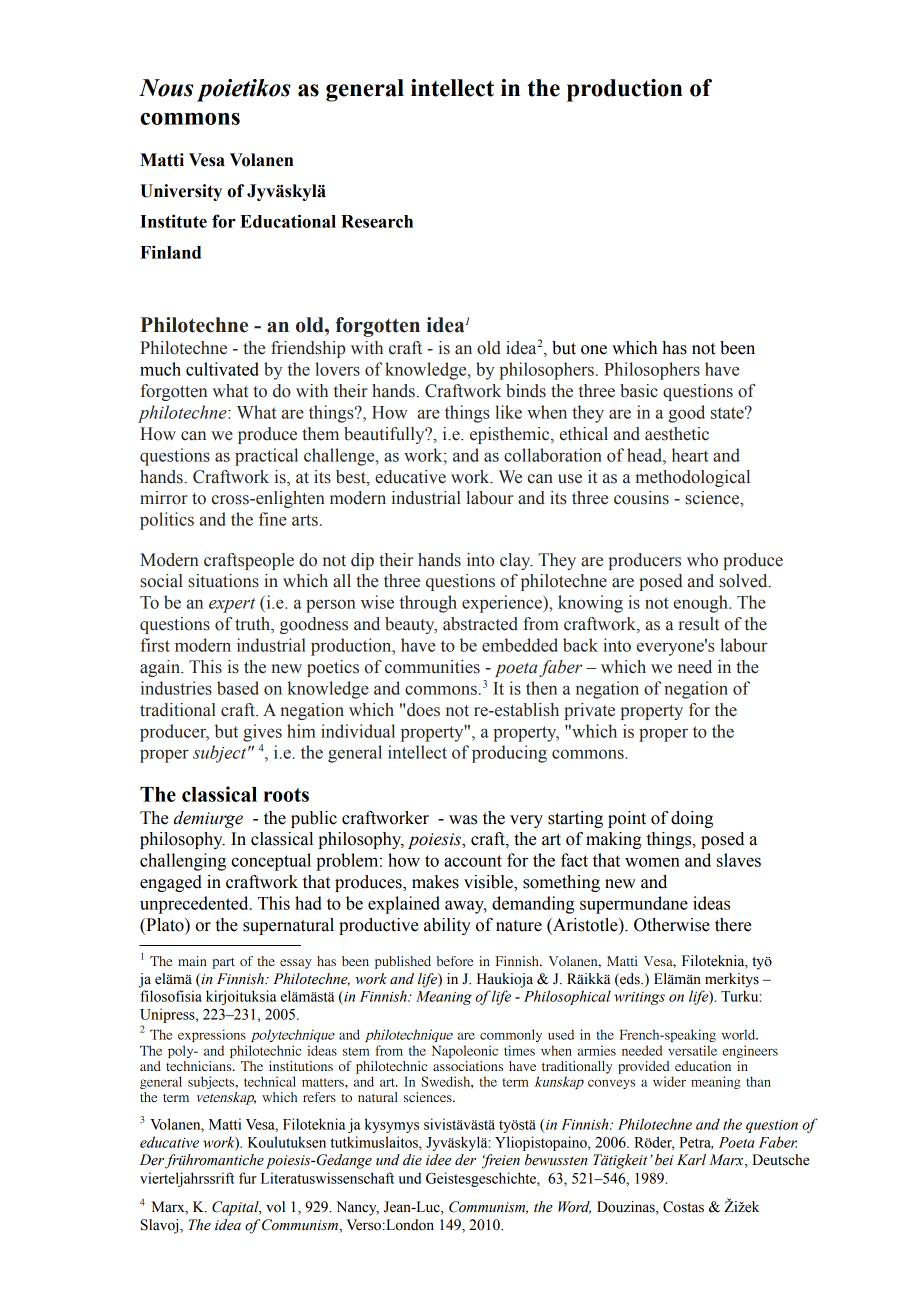 Image resolution: width=924 pixels, height=1308 pixels. Describe the element at coordinates (698, 624) in the page. I see `result` at that location.
